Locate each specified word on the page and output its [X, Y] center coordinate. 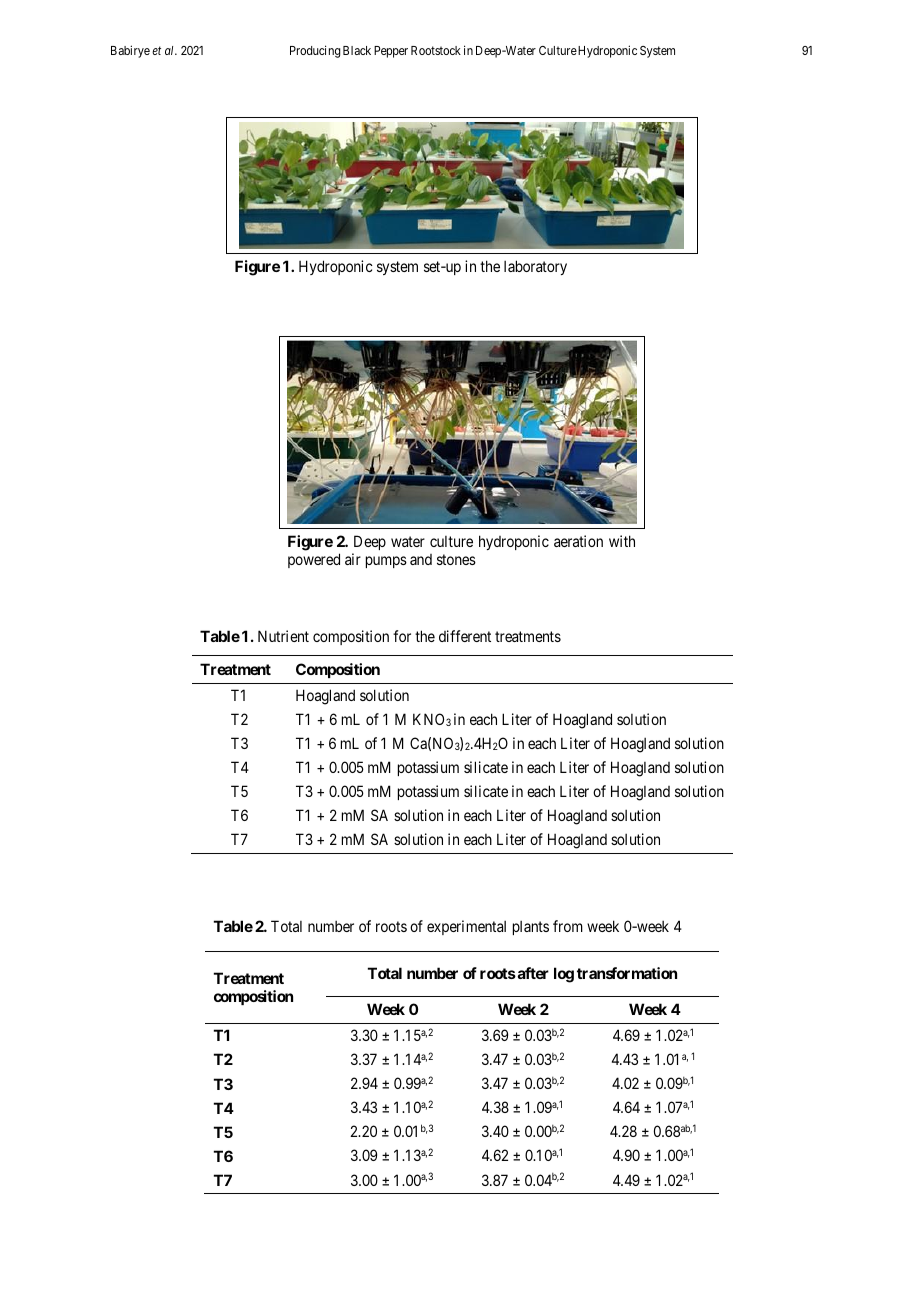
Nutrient [283, 636]
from [568, 926]
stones [456, 559]
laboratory [535, 267]
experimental [466, 927]
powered [314, 560]
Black [357, 50]
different [465, 636]
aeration [578, 541]
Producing [315, 51]
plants [531, 928]
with [622, 541]
